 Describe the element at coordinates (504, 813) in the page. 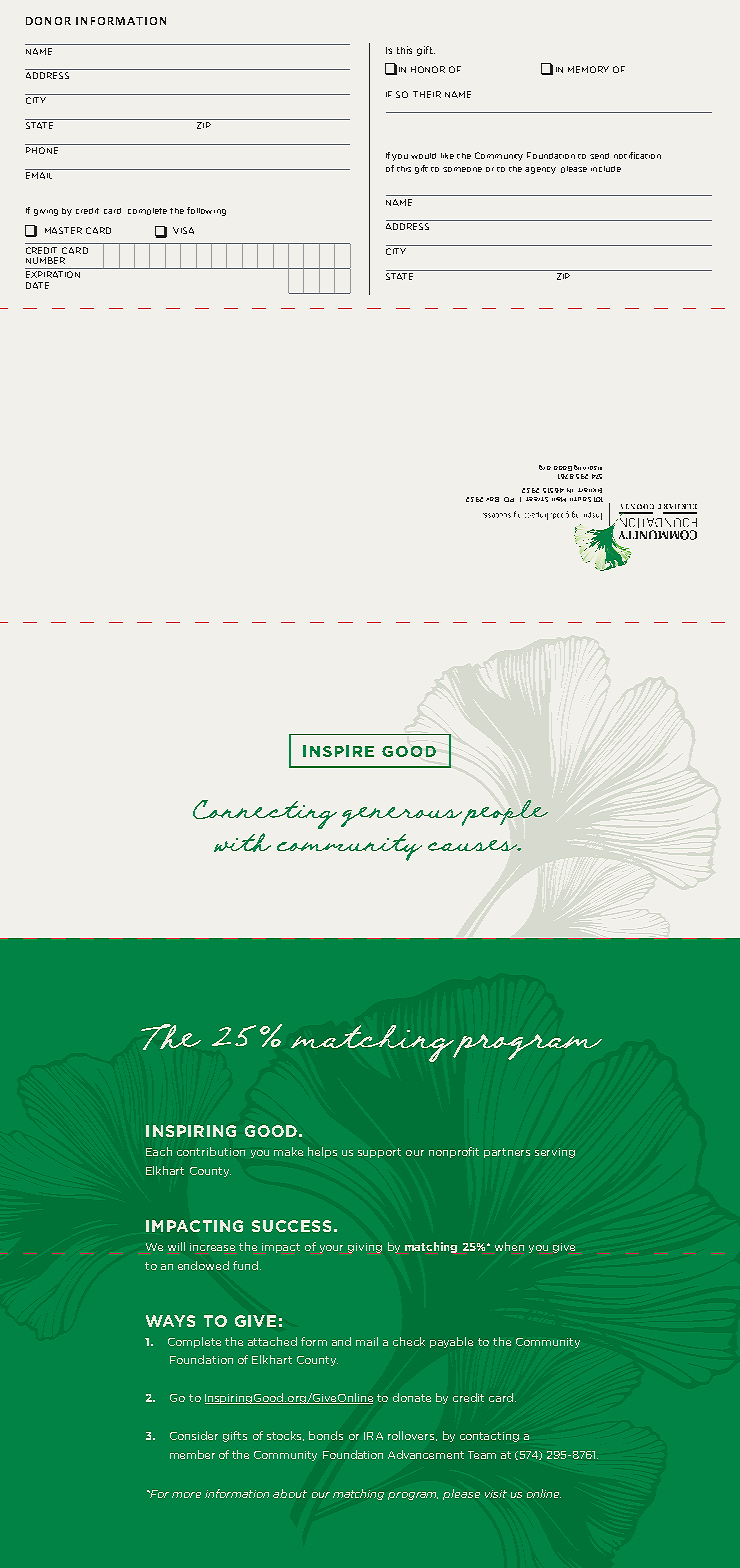

I see `people` at that location.
